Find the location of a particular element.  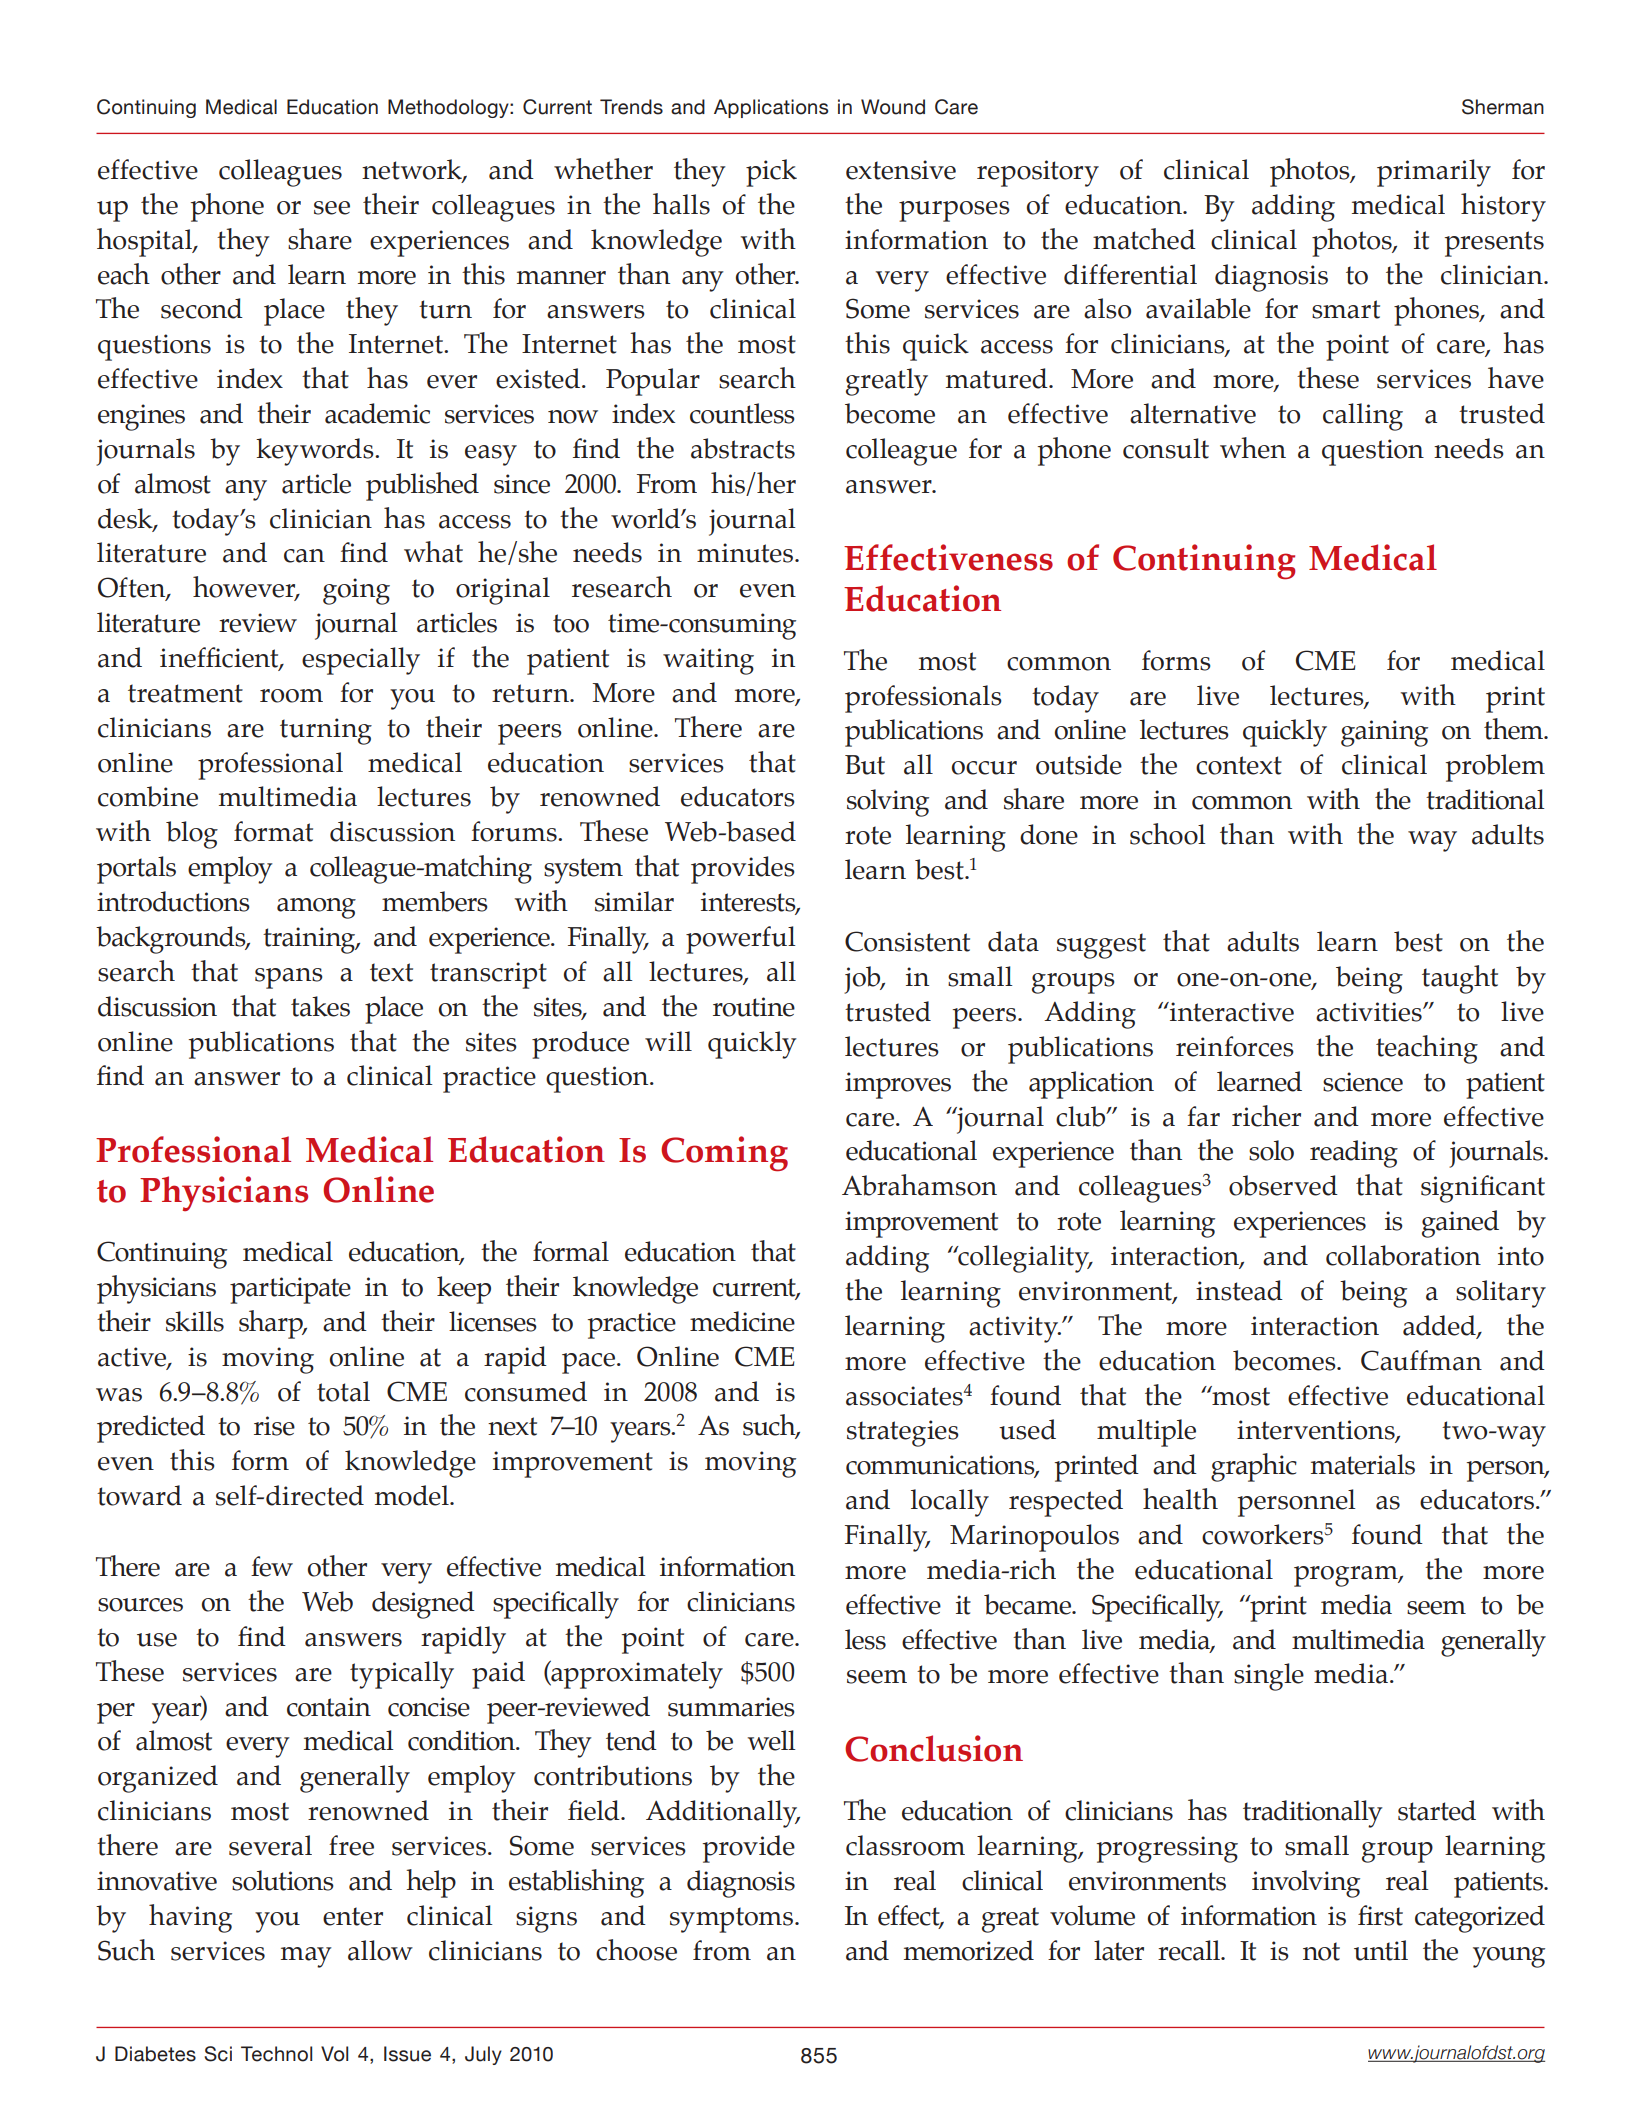

blog is located at coordinates (192, 835).
